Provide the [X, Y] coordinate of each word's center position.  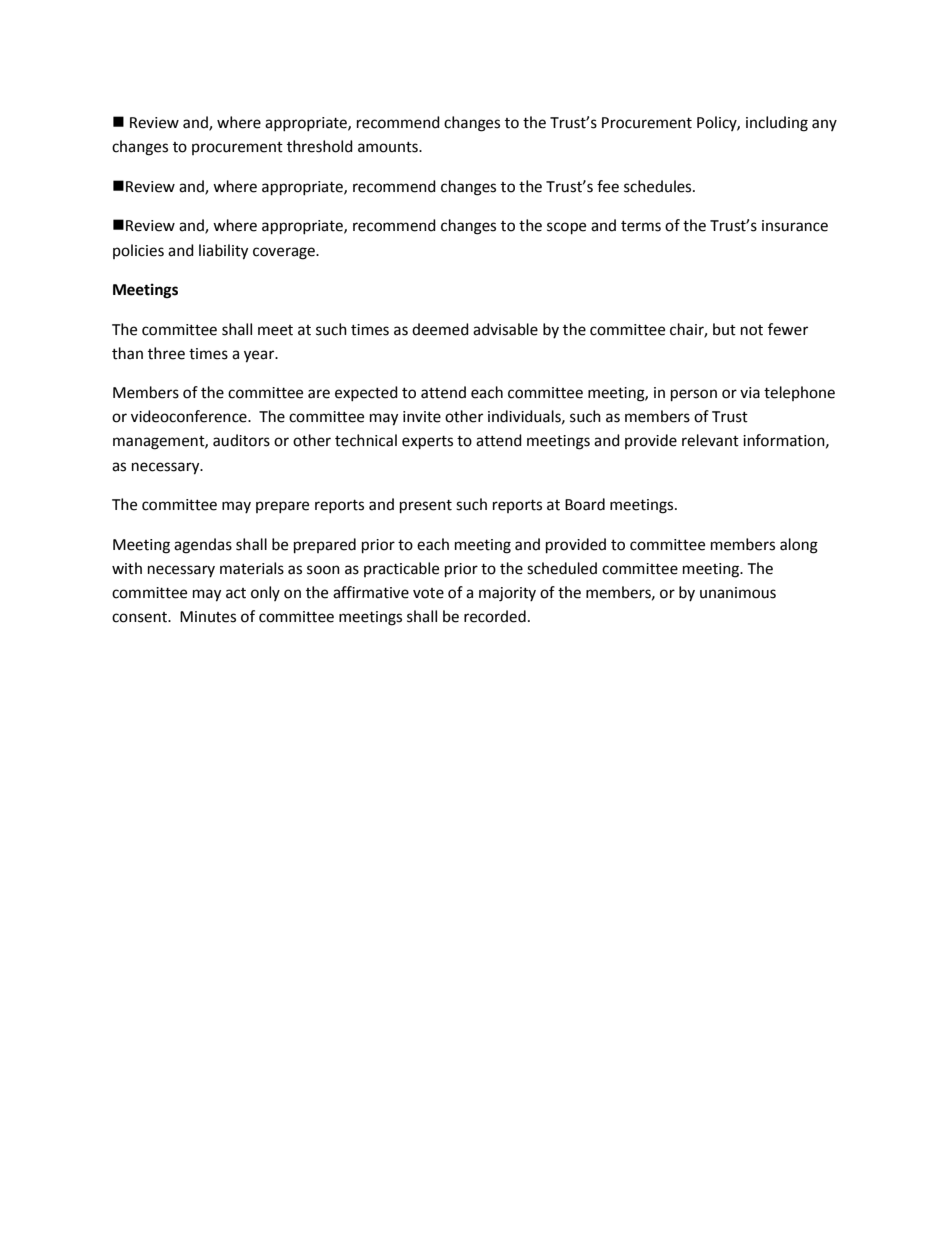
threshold [320, 146]
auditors [241, 440]
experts [427, 443]
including [777, 124]
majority [507, 594]
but [724, 329]
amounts [389, 147]
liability [223, 252]
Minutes [208, 617]
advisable [505, 329]
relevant [710, 440]
